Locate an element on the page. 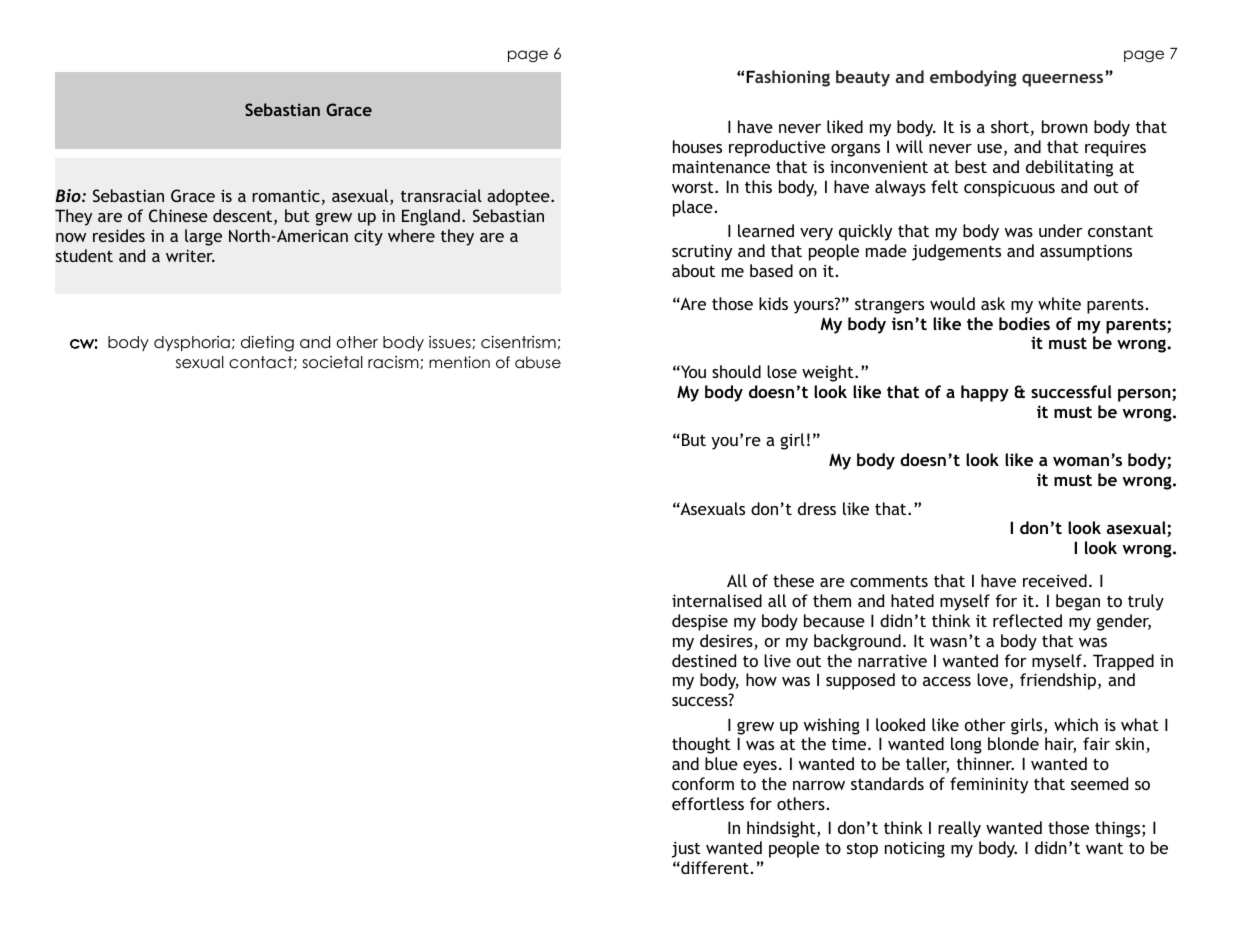 This page has width=1233, height=952. houses is located at coordinates (697, 146).
